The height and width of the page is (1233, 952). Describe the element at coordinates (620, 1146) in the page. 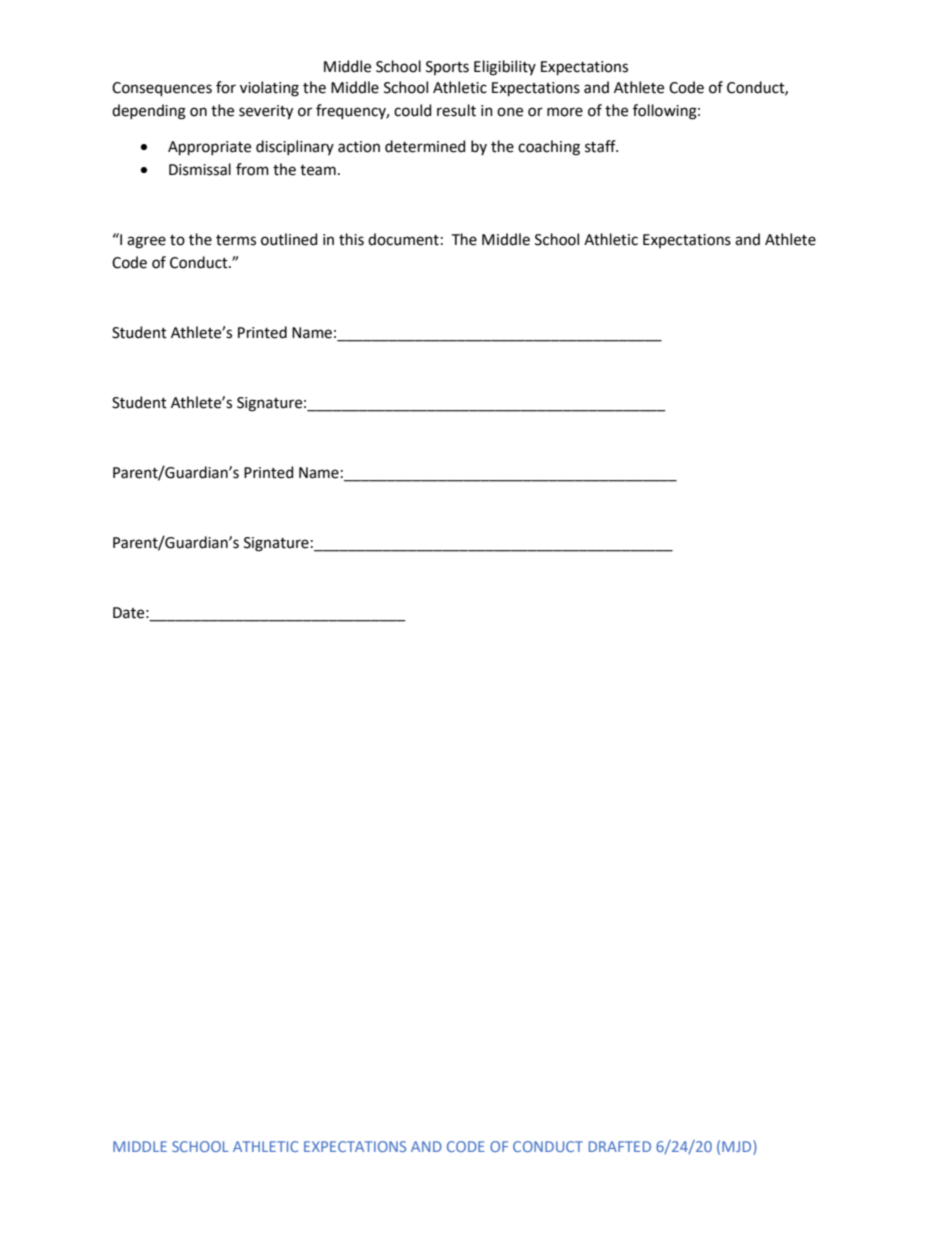

I see `DRAFTED` at that location.
